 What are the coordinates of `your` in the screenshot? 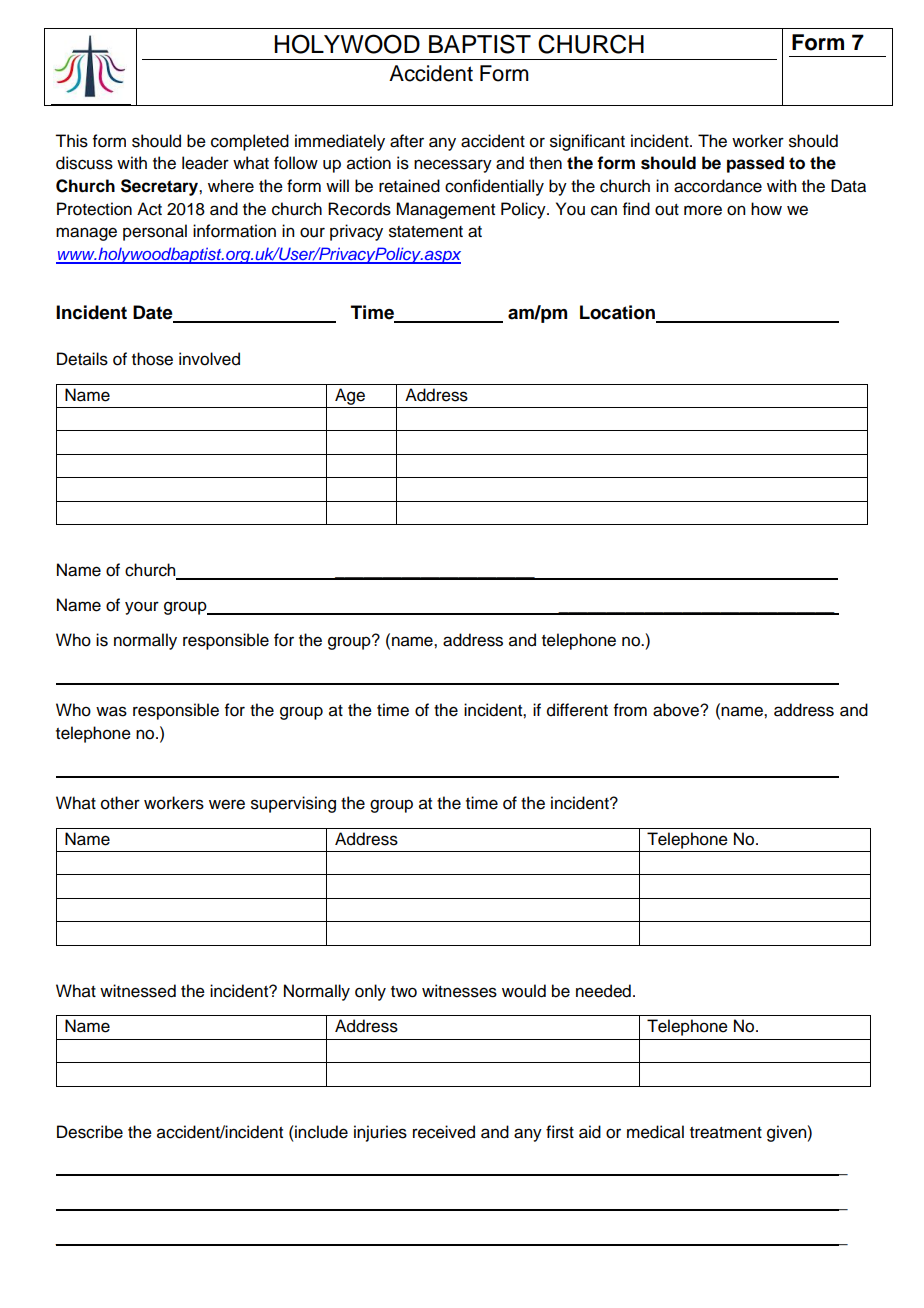 It's located at (142, 608).
